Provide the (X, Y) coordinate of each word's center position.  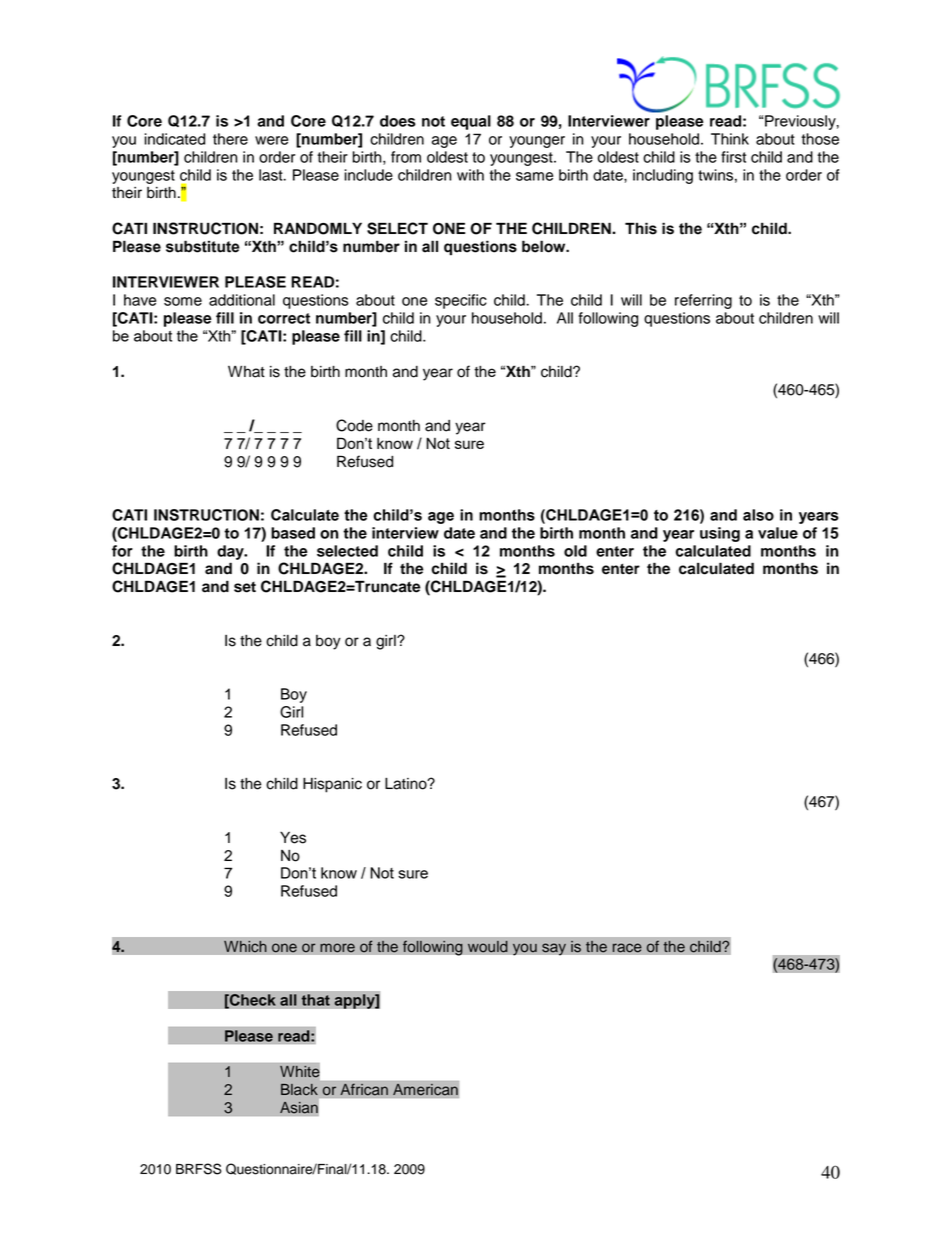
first (733, 157)
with (470, 175)
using (720, 534)
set (245, 587)
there (230, 139)
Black (299, 1090)
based (293, 533)
